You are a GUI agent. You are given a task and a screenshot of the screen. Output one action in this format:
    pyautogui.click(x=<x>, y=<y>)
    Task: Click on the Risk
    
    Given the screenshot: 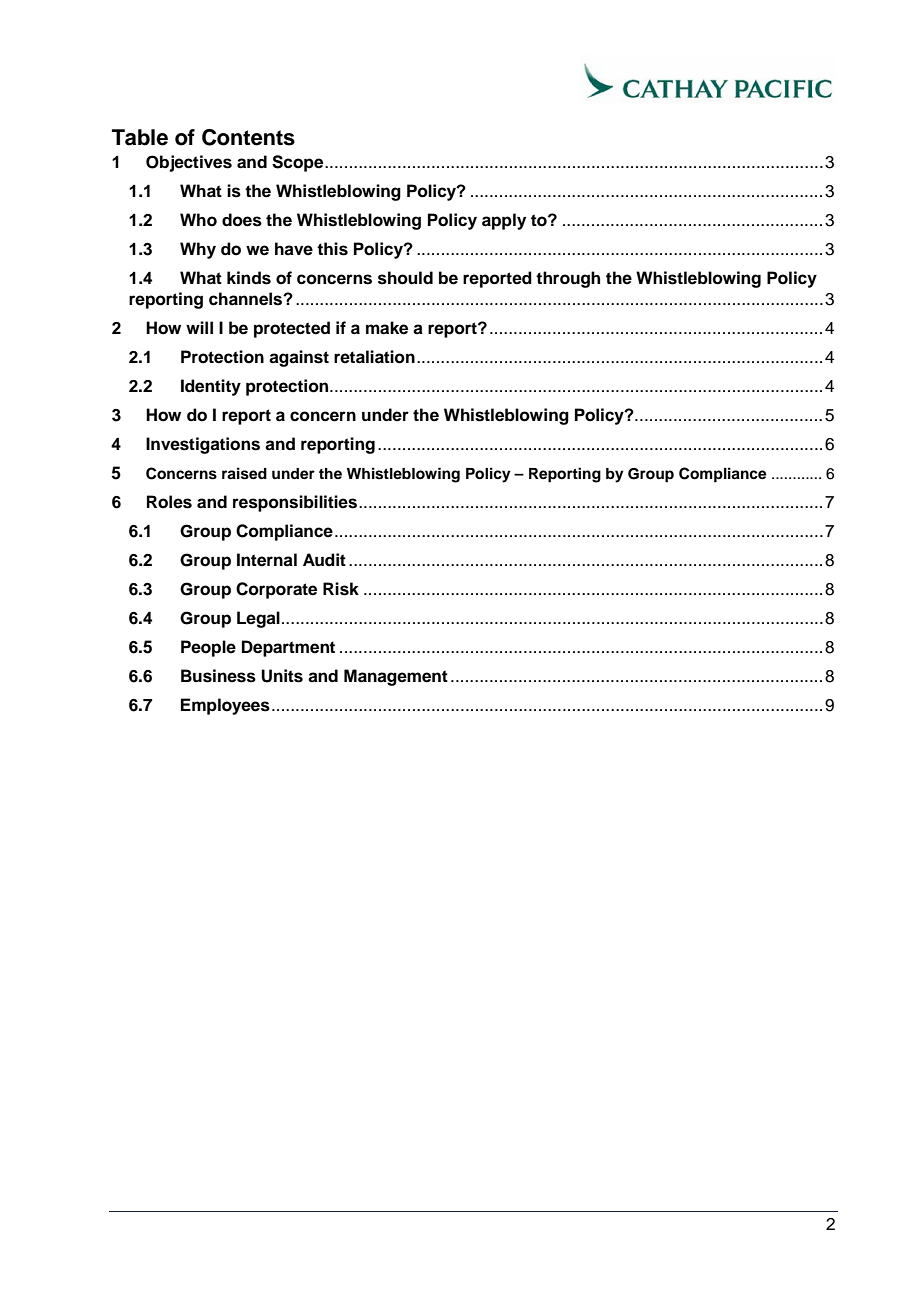 What is the action you would take?
    pyautogui.click(x=341, y=589)
